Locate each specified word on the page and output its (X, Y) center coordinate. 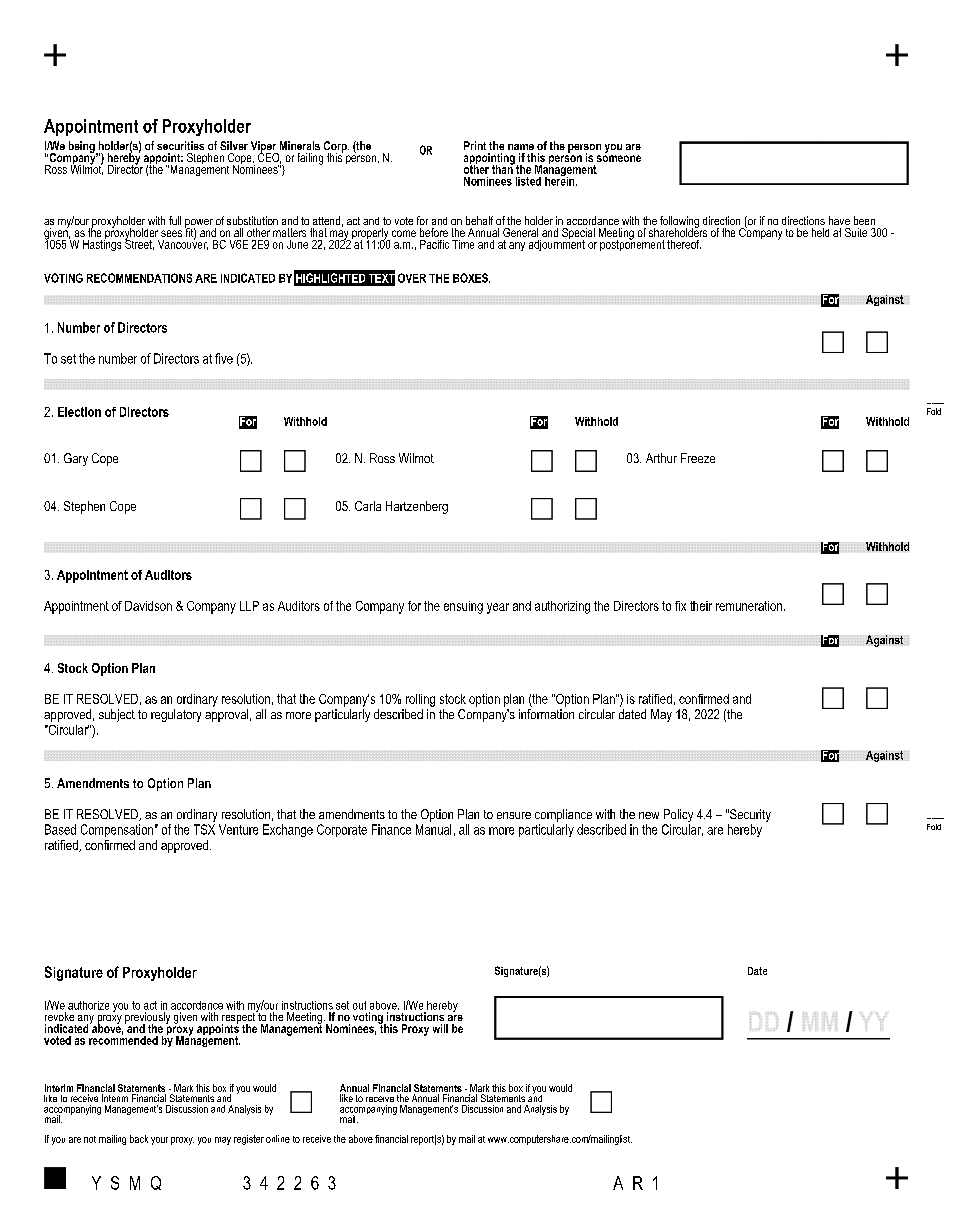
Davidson (148, 606)
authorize (88, 1005)
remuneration (750, 606)
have (839, 220)
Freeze (698, 458)
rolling (420, 700)
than (503, 168)
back (139, 1139)
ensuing (463, 607)
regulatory (176, 715)
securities (180, 145)
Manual (433, 829)
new (649, 815)
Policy (678, 817)
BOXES (471, 278)
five (224, 358)
